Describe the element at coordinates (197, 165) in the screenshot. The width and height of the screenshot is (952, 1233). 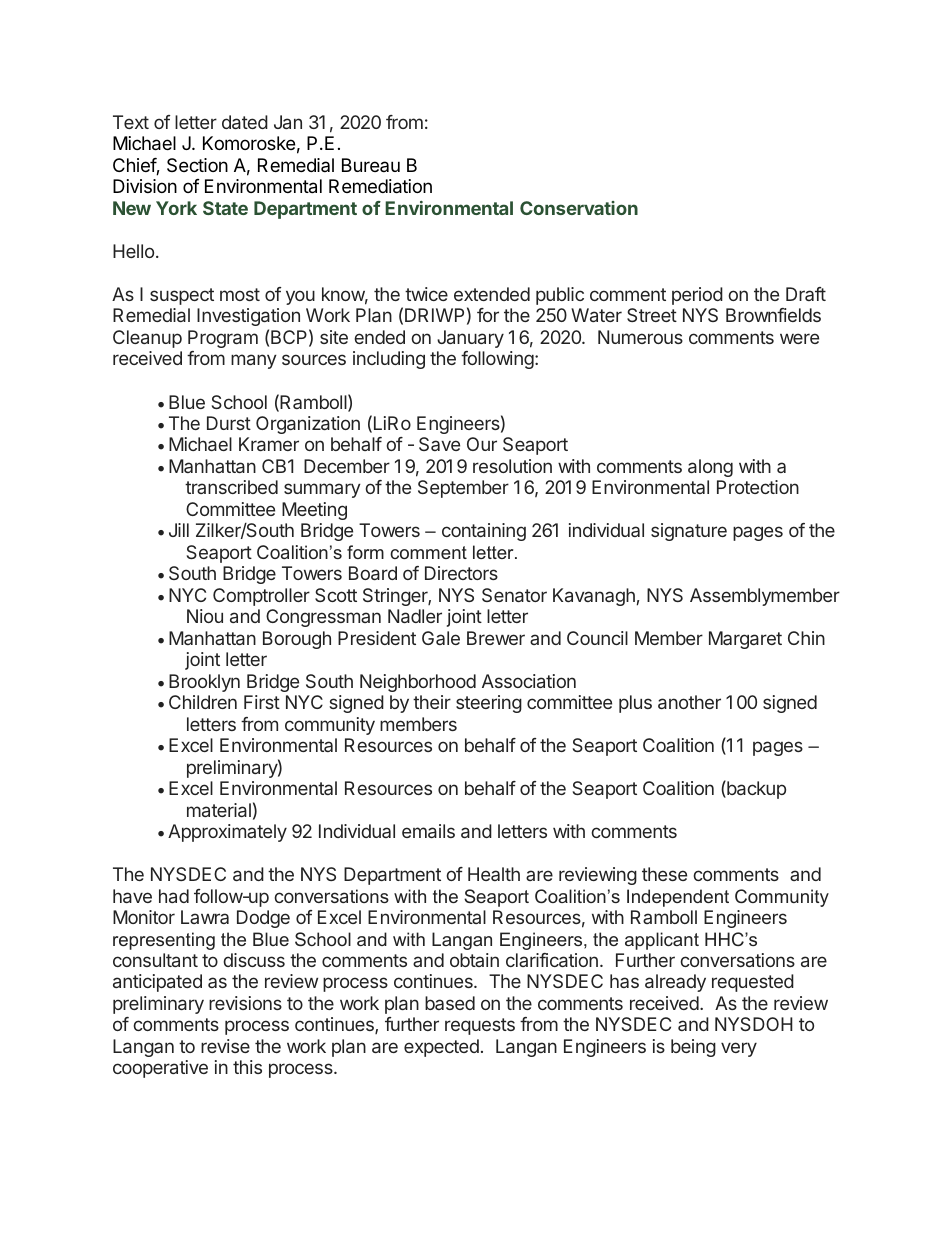
I see `Section` at that location.
